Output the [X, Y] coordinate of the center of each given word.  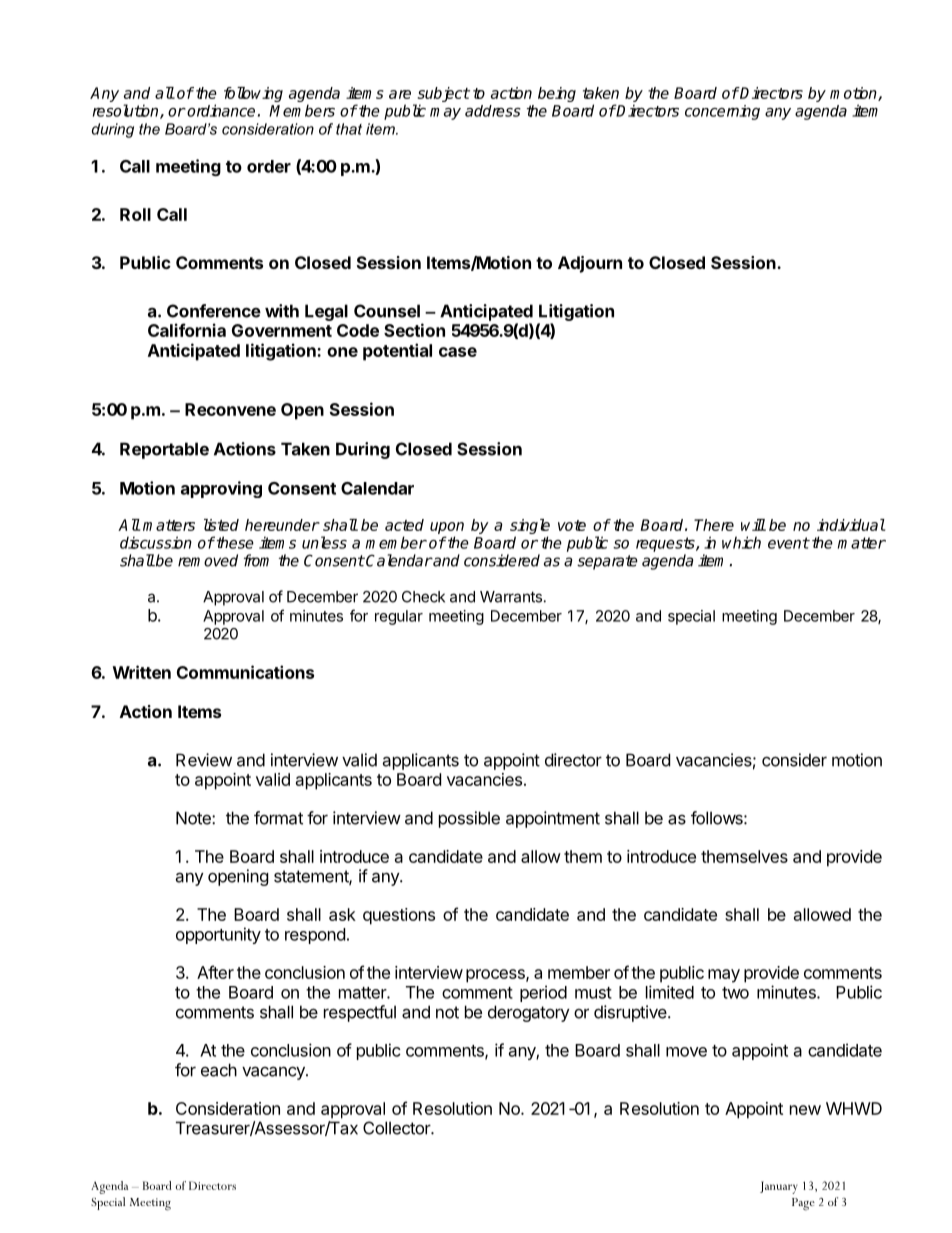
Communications [245, 672]
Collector [397, 1128]
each [219, 1070]
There [714, 525]
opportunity [218, 935]
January [779, 1187]
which [741, 542]
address [493, 111]
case [458, 352]
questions [399, 916]
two [735, 993]
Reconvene [230, 409]
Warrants [511, 597]
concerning [722, 112]
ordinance [221, 110]
